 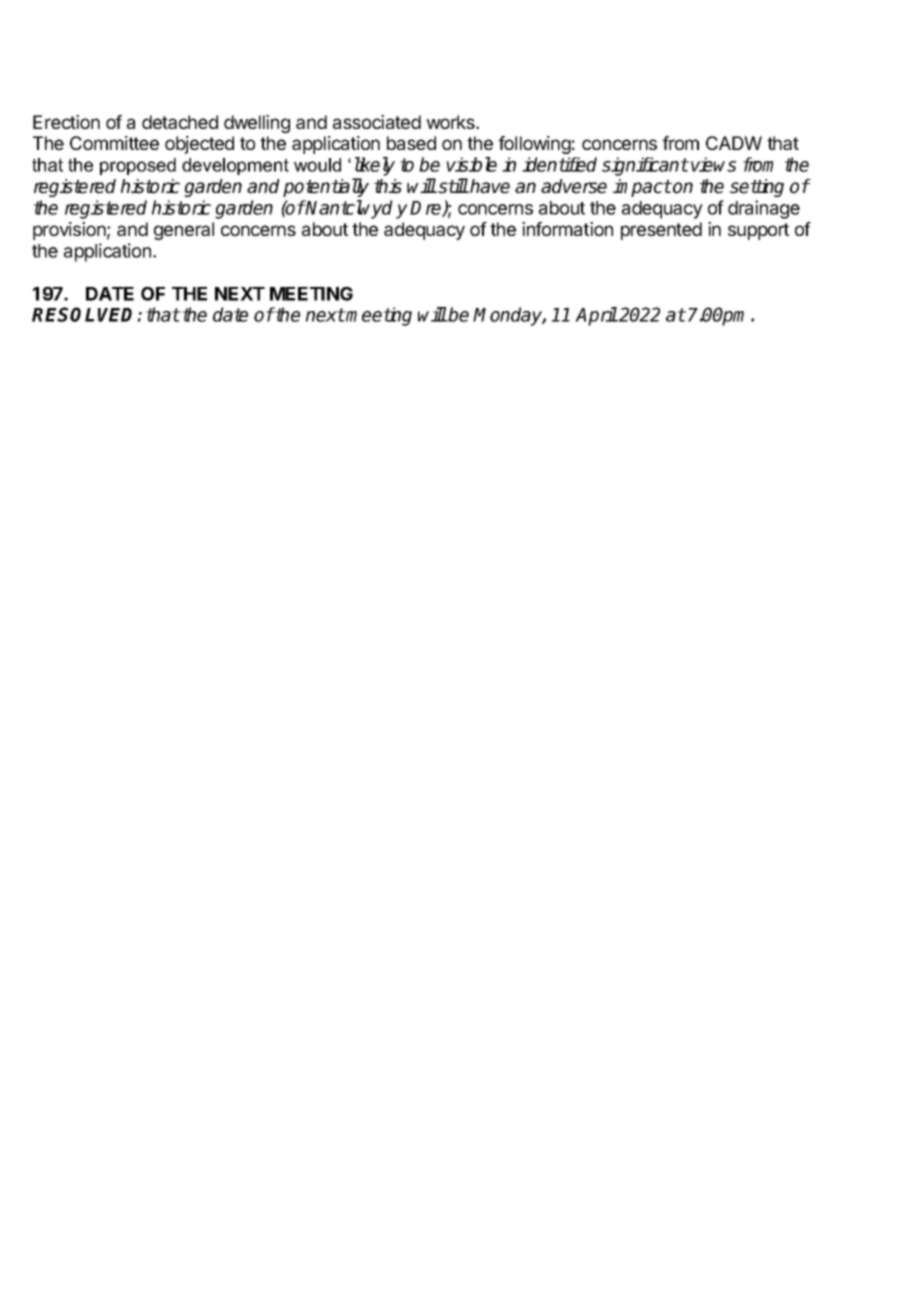 What do you see at coordinates (375, 166) in the screenshot?
I see `likely` at bounding box center [375, 166].
